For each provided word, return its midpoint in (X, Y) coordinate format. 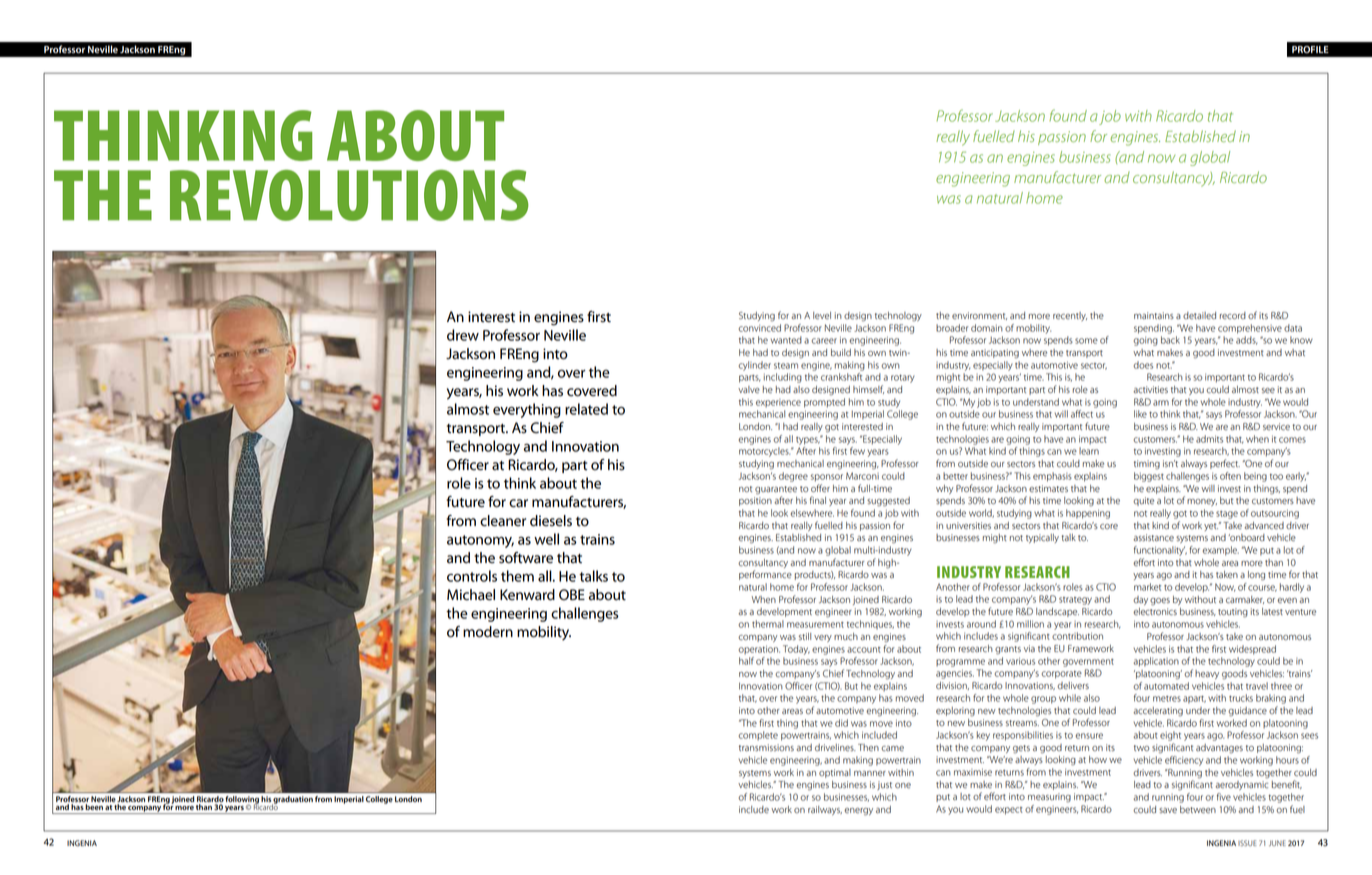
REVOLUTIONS (349, 195)
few (857, 451)
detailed (1199, 315)
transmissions (766, 747)
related (586, 409)
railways (825, 810)
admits (1209, 439)
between (1198, 809)
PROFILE (1310, 49)
